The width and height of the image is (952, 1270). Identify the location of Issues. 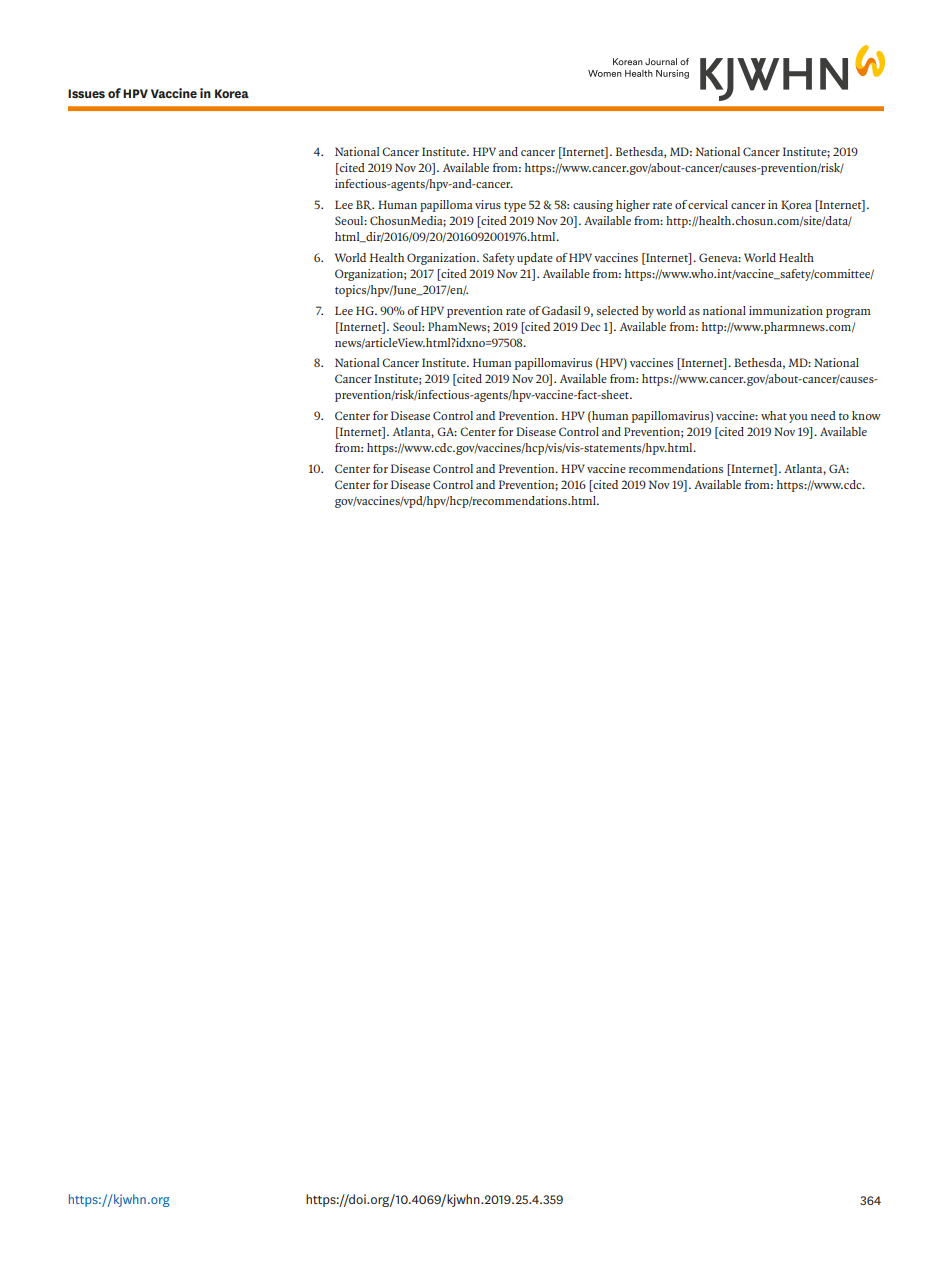
(86, 93).
